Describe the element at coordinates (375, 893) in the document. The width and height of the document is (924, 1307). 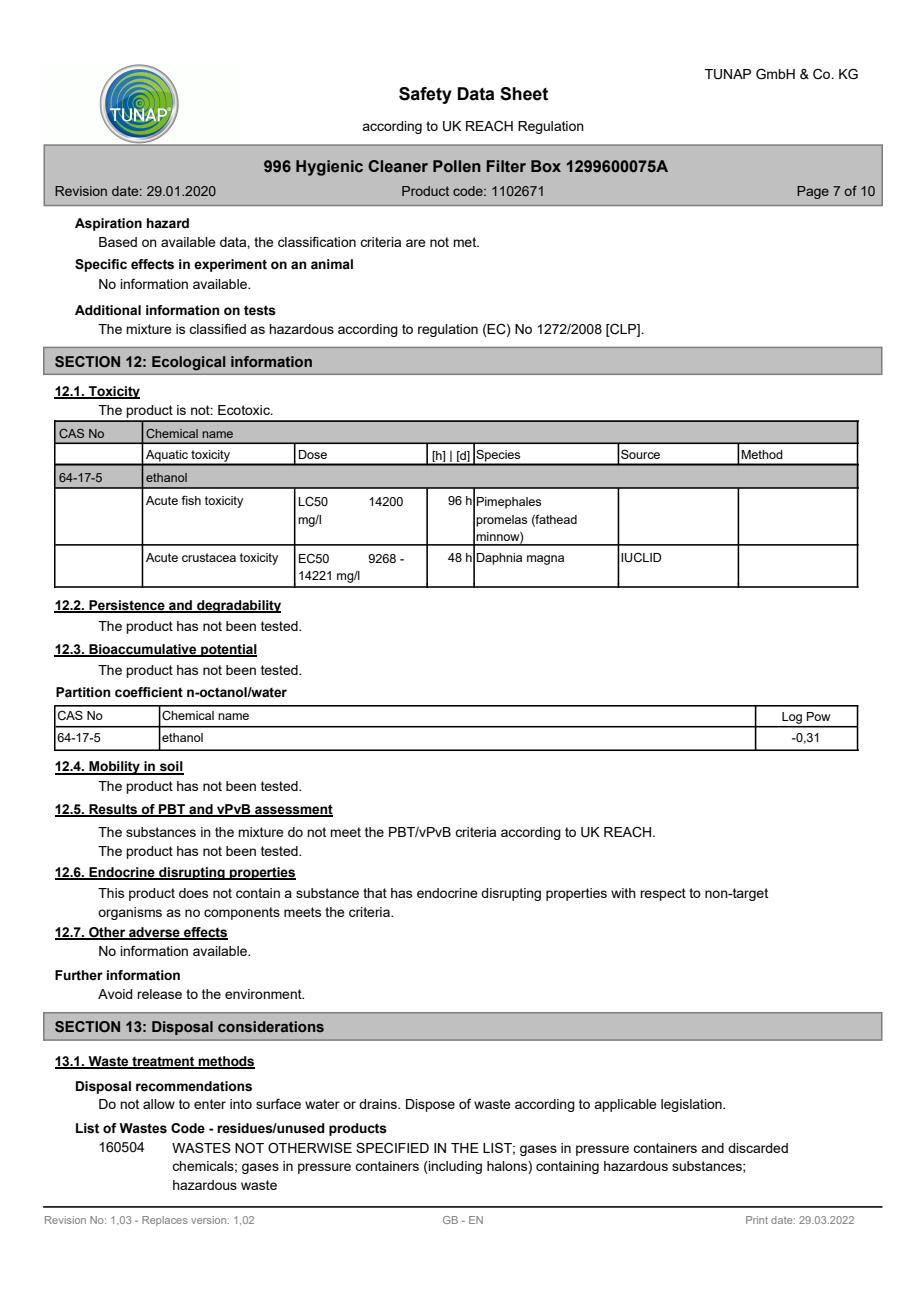
I see `that` at that location.
